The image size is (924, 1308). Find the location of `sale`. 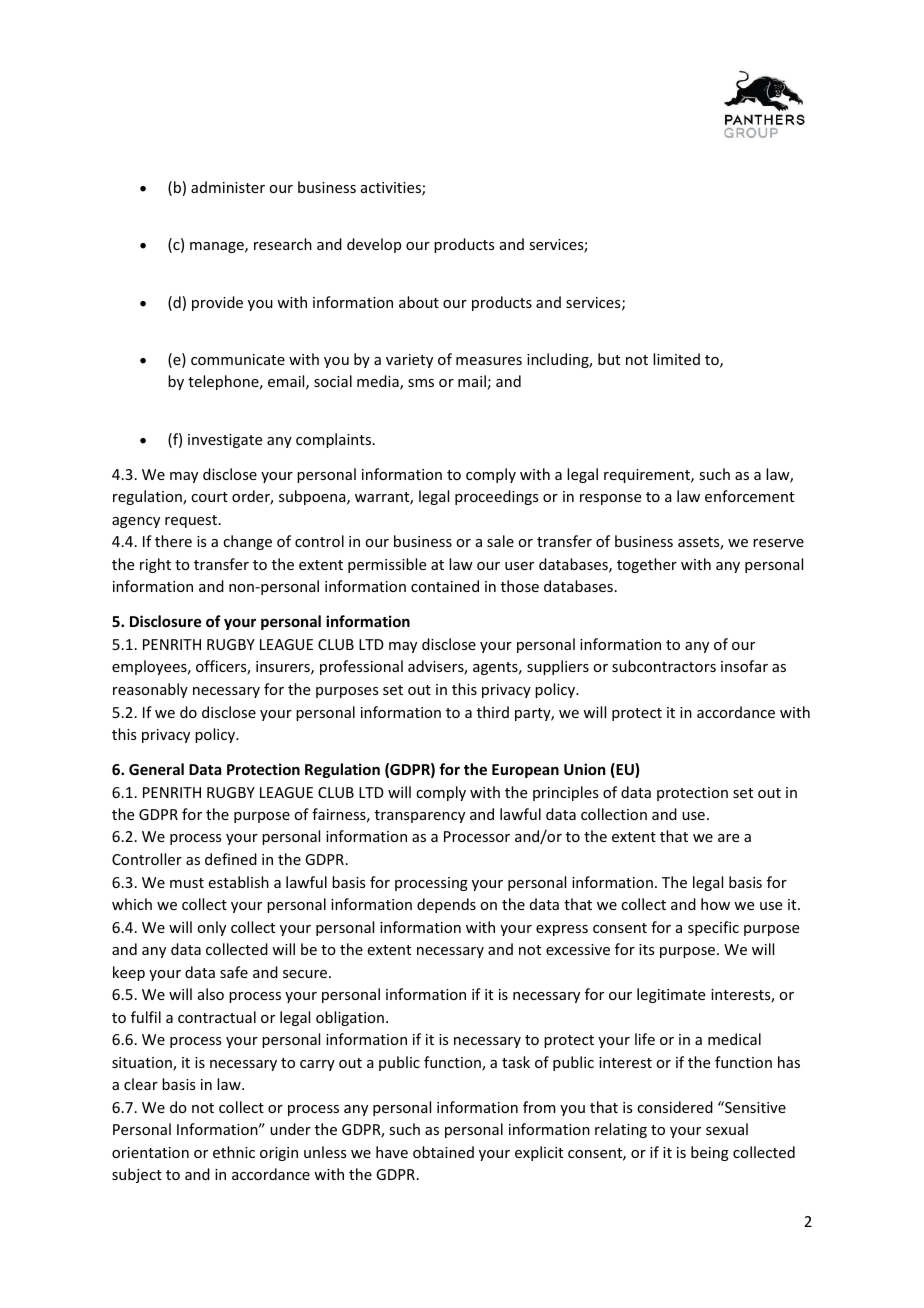

sale is located at coordinates (500, 541).
